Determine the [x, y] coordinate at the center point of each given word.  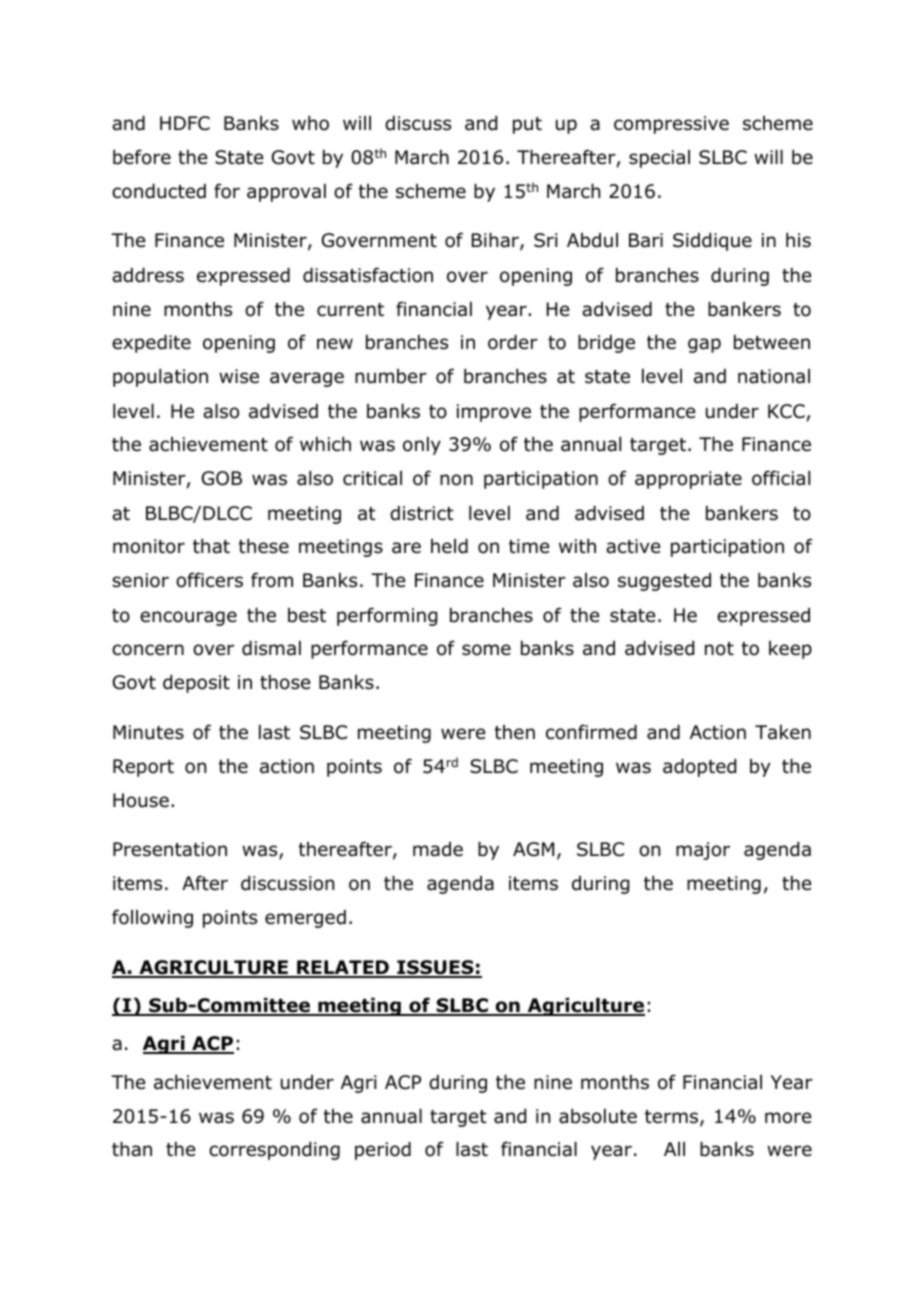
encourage [188, 618]
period [383, 1151]
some [486, 650]
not [719, 649]
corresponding [274, 1151]
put [527, 125]
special [659, 159]
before [142, 157]
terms [673, 1118]
